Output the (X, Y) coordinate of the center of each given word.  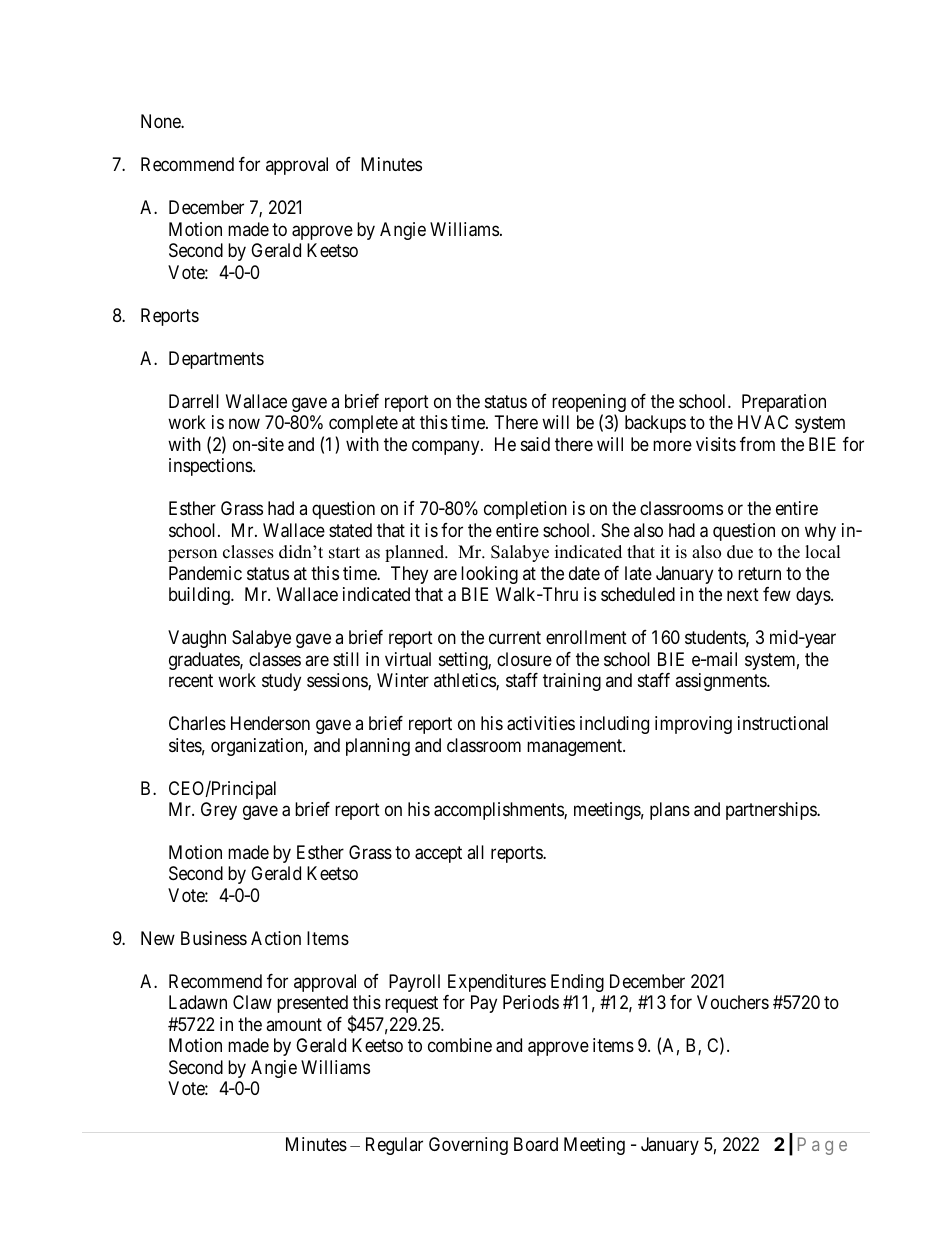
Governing (468, 1146)
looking (489, 575)
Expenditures (497, 983)
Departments (216, 360)
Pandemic (205, 573)
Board (536, 1144)
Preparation (784, 403)
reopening (589, 404)
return (759, 573)
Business (214, 938)
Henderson (270, 723)
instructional (783, 723)
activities (541, 723)
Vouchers (733, 1002)
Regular (394, 1146)
